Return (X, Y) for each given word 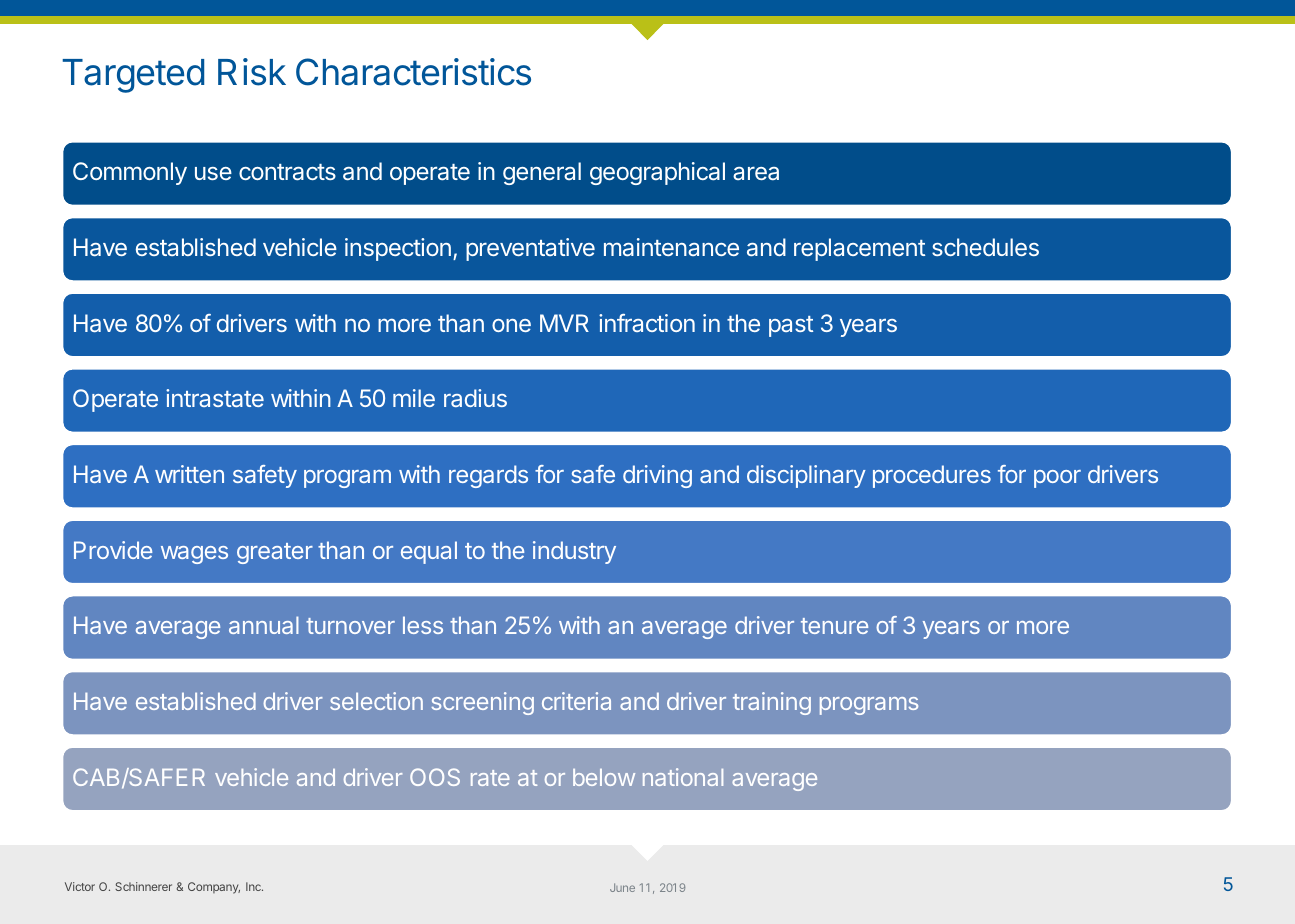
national (683, 777)
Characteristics (413, 72)
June (622, 887)
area (756, 173)
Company (214, 888)
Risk (252, 72)
